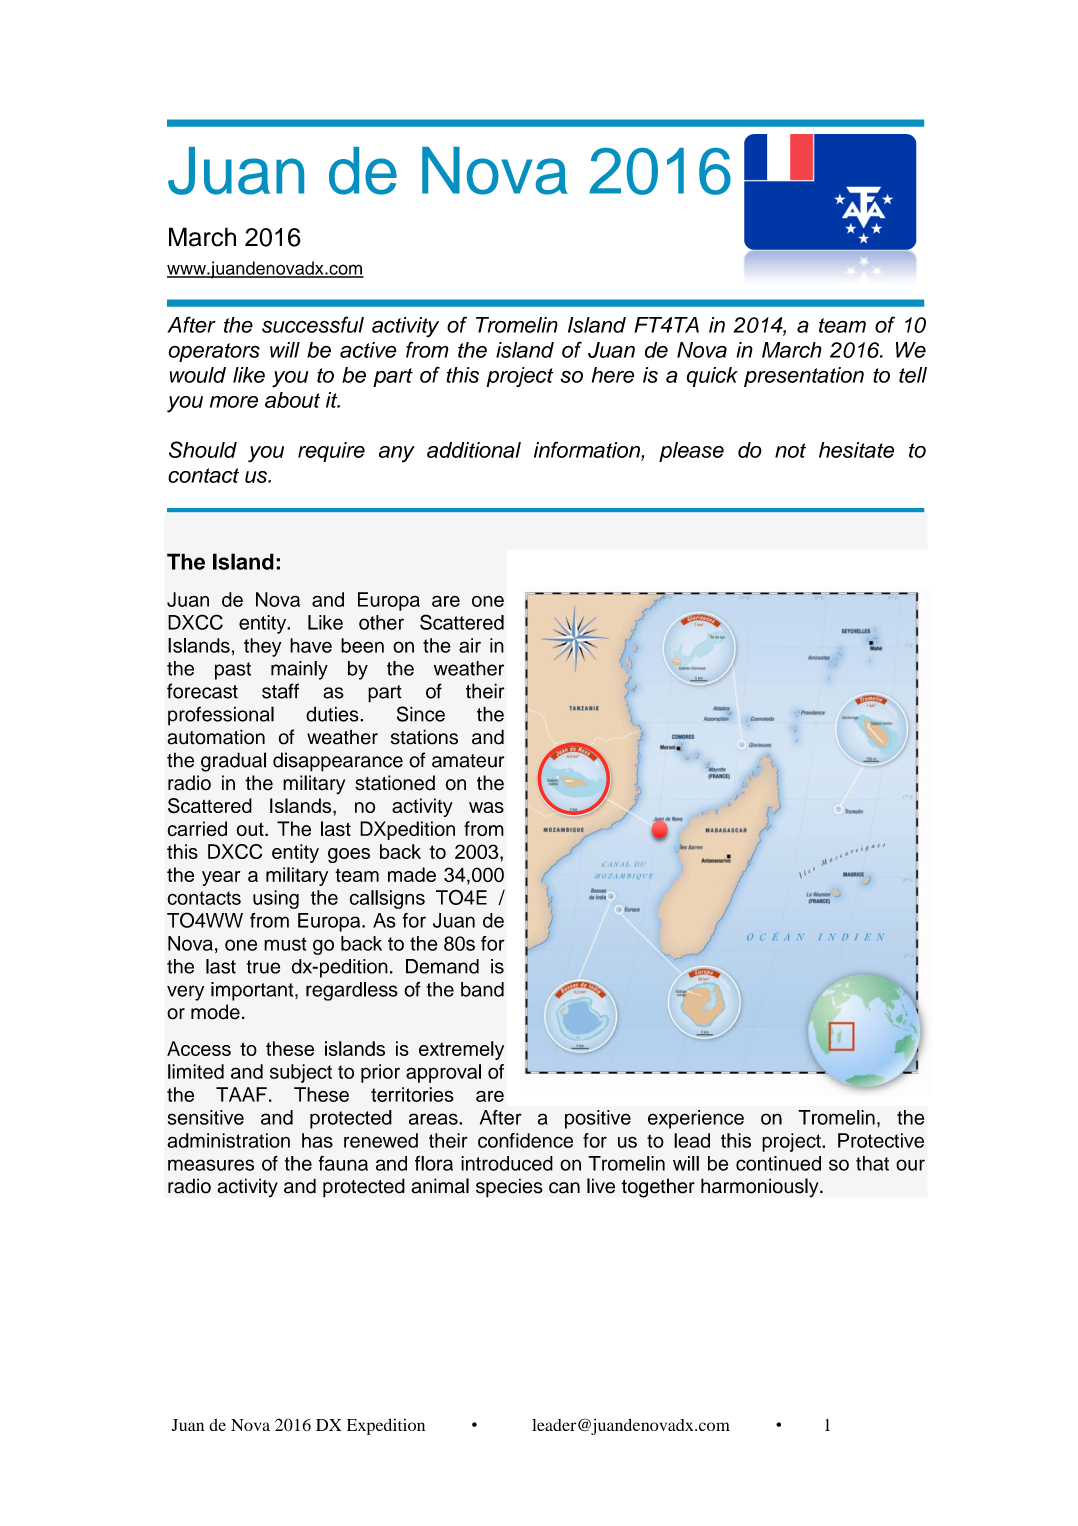 Image resolution: width=1078 pixels, height=1526 pixels. Describe the element at coordinates (276, 899) in the screenshot. I see `using` at that location.
